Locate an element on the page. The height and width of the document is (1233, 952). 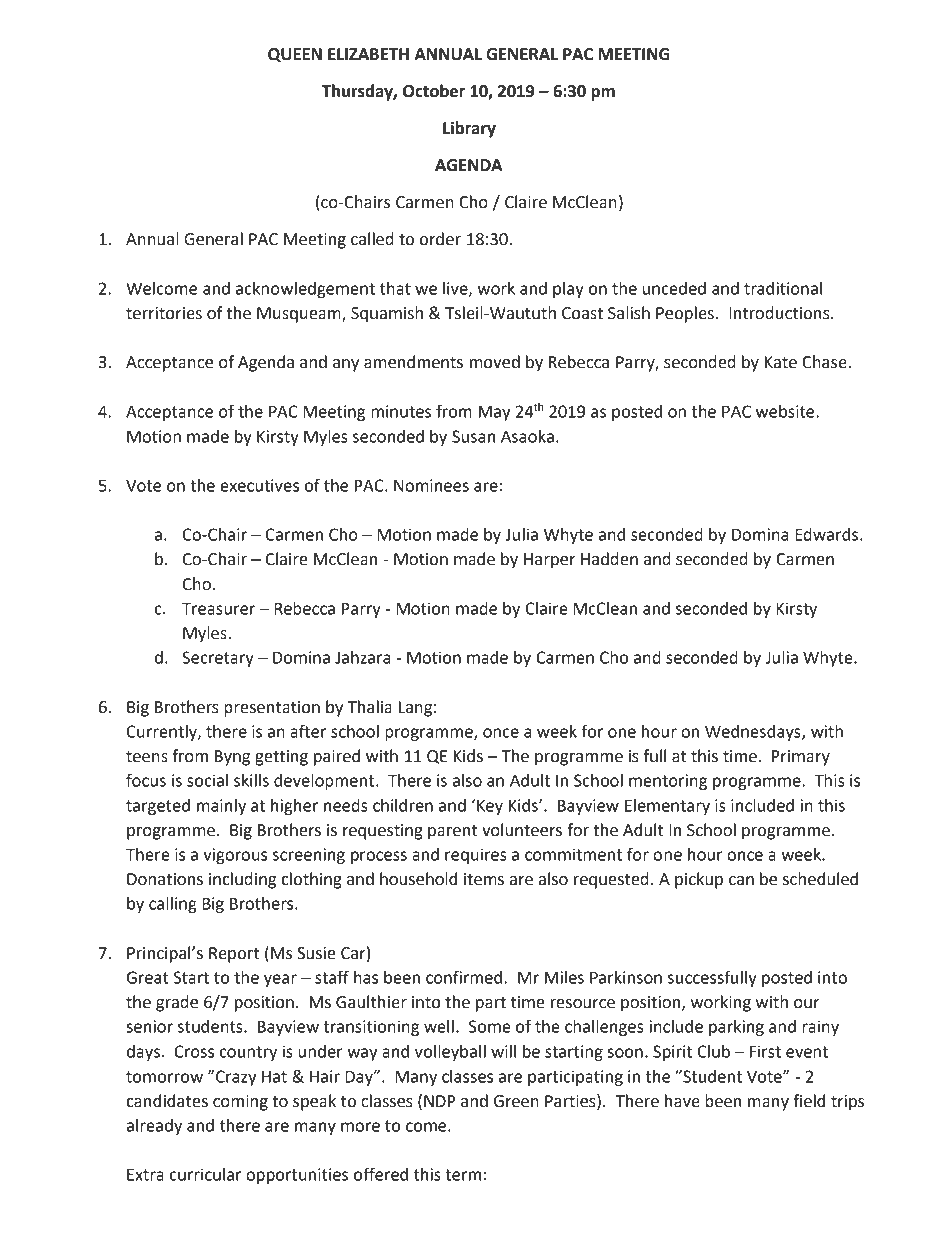
term is located at coordinates (463, 1175).
